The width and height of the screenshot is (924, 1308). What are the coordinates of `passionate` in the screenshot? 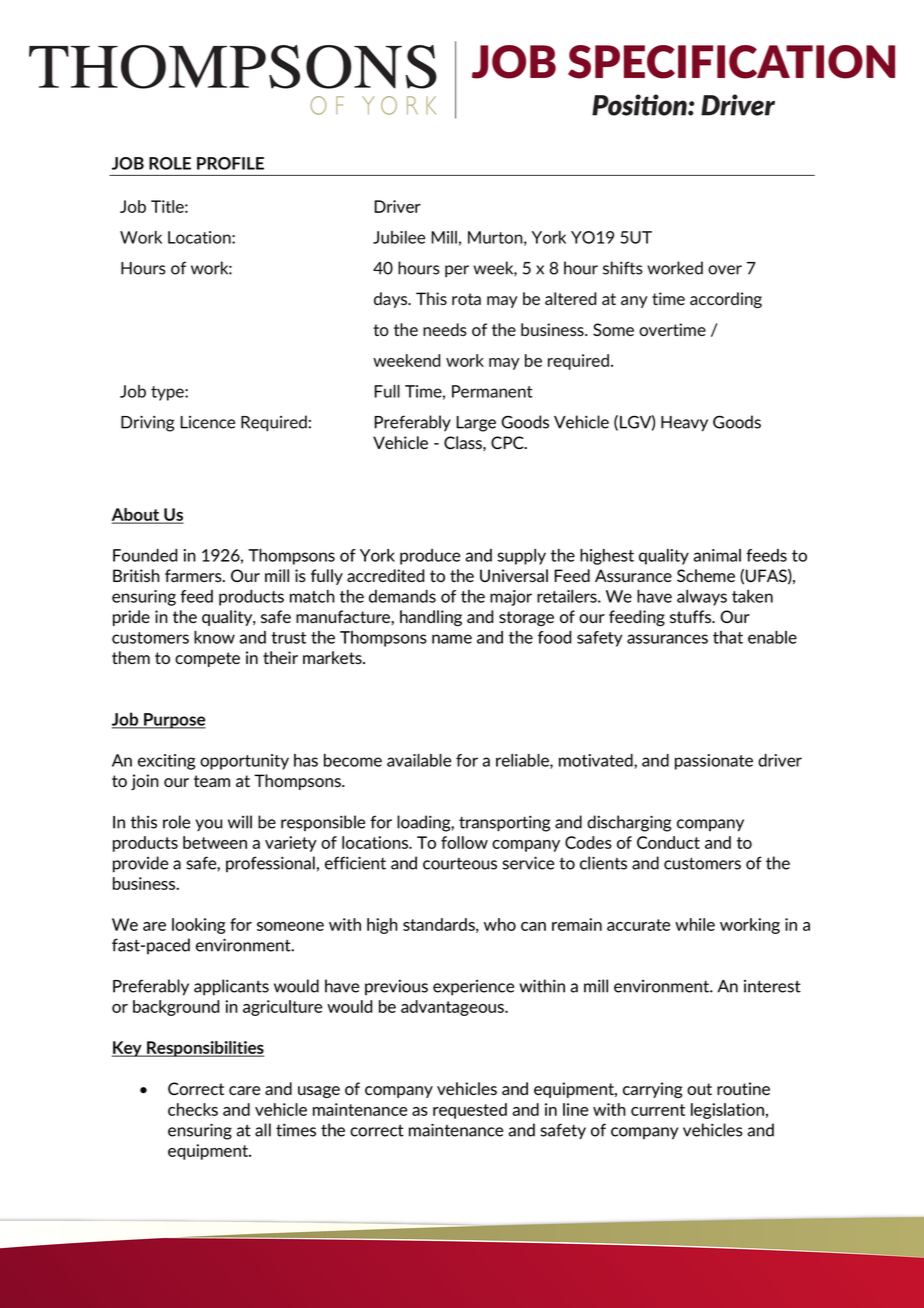 It's located at (714, 762).
